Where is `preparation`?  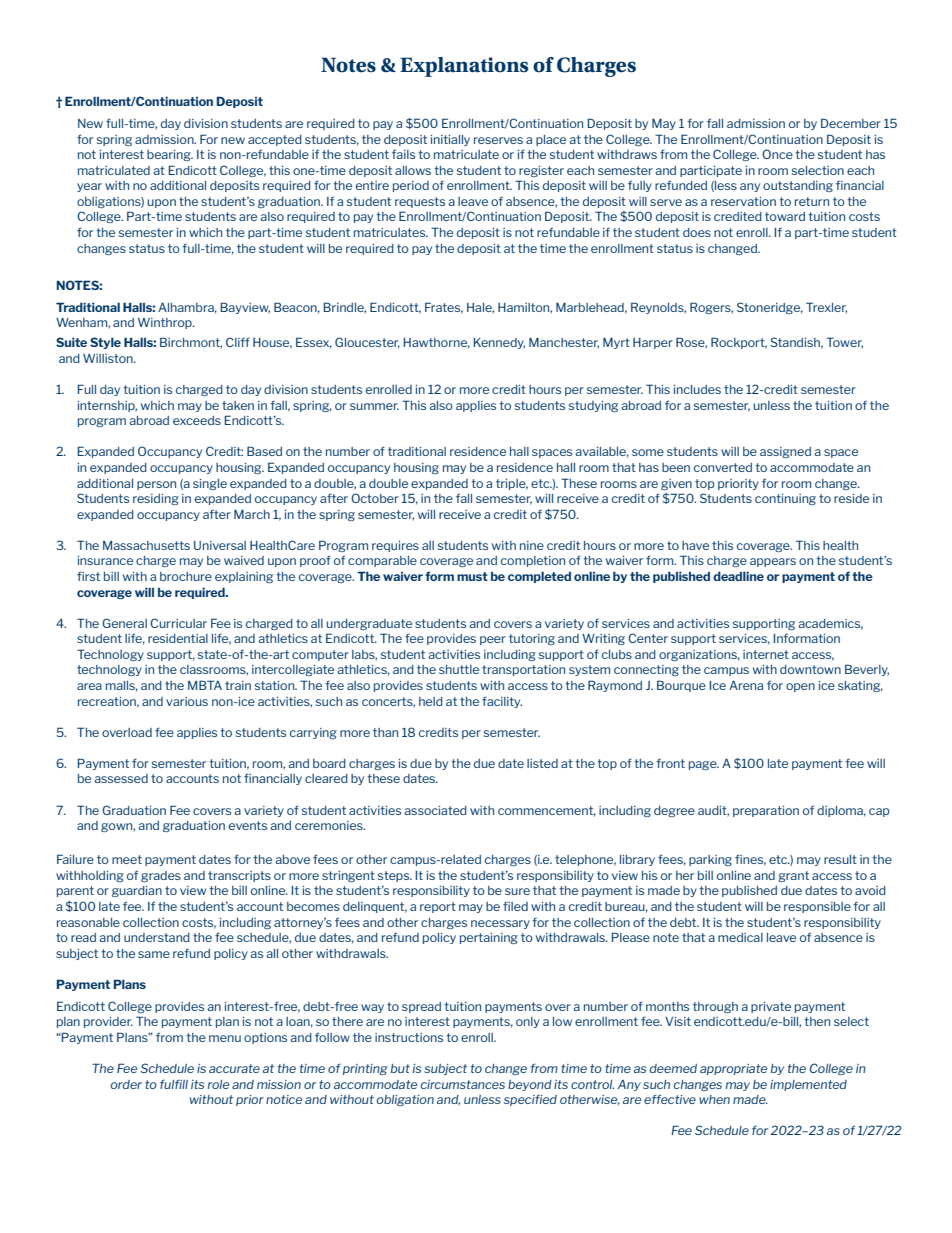 preparation is located at coordinates (766, 811).
